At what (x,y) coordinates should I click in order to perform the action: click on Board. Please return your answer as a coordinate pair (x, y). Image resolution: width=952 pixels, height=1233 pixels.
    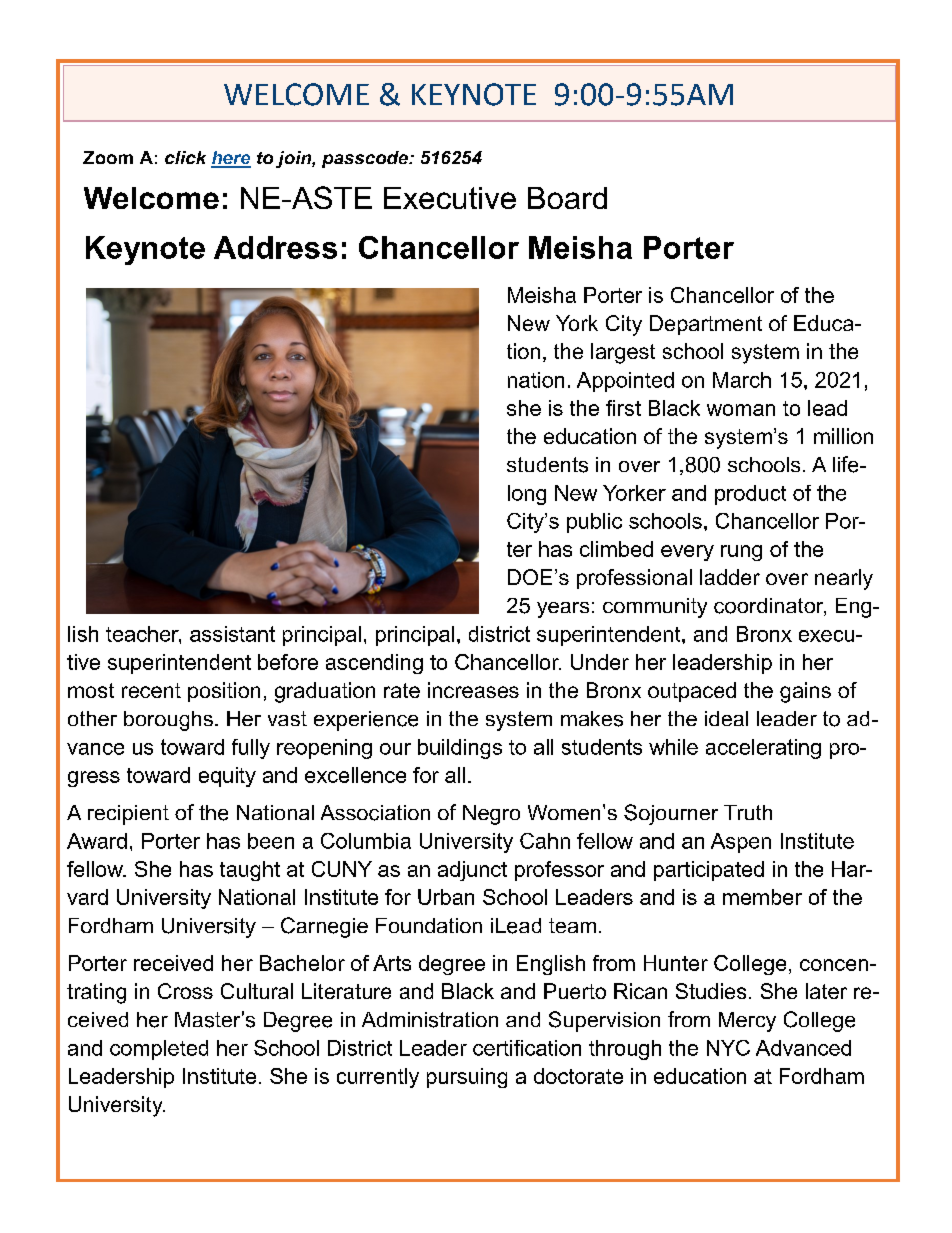
    Looking at the image, I should click on (567, 198).
